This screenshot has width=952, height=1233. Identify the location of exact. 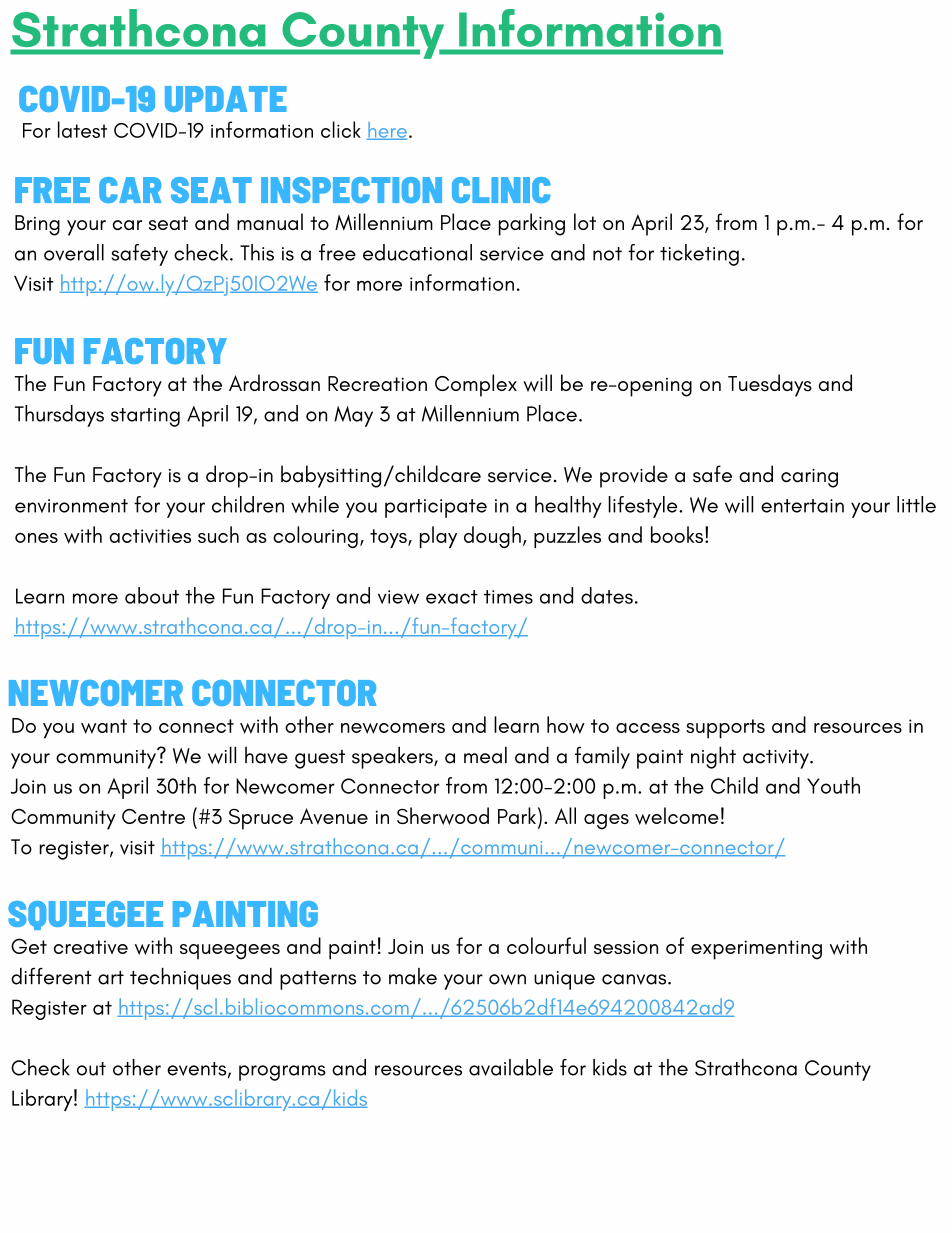
(452, 597).
